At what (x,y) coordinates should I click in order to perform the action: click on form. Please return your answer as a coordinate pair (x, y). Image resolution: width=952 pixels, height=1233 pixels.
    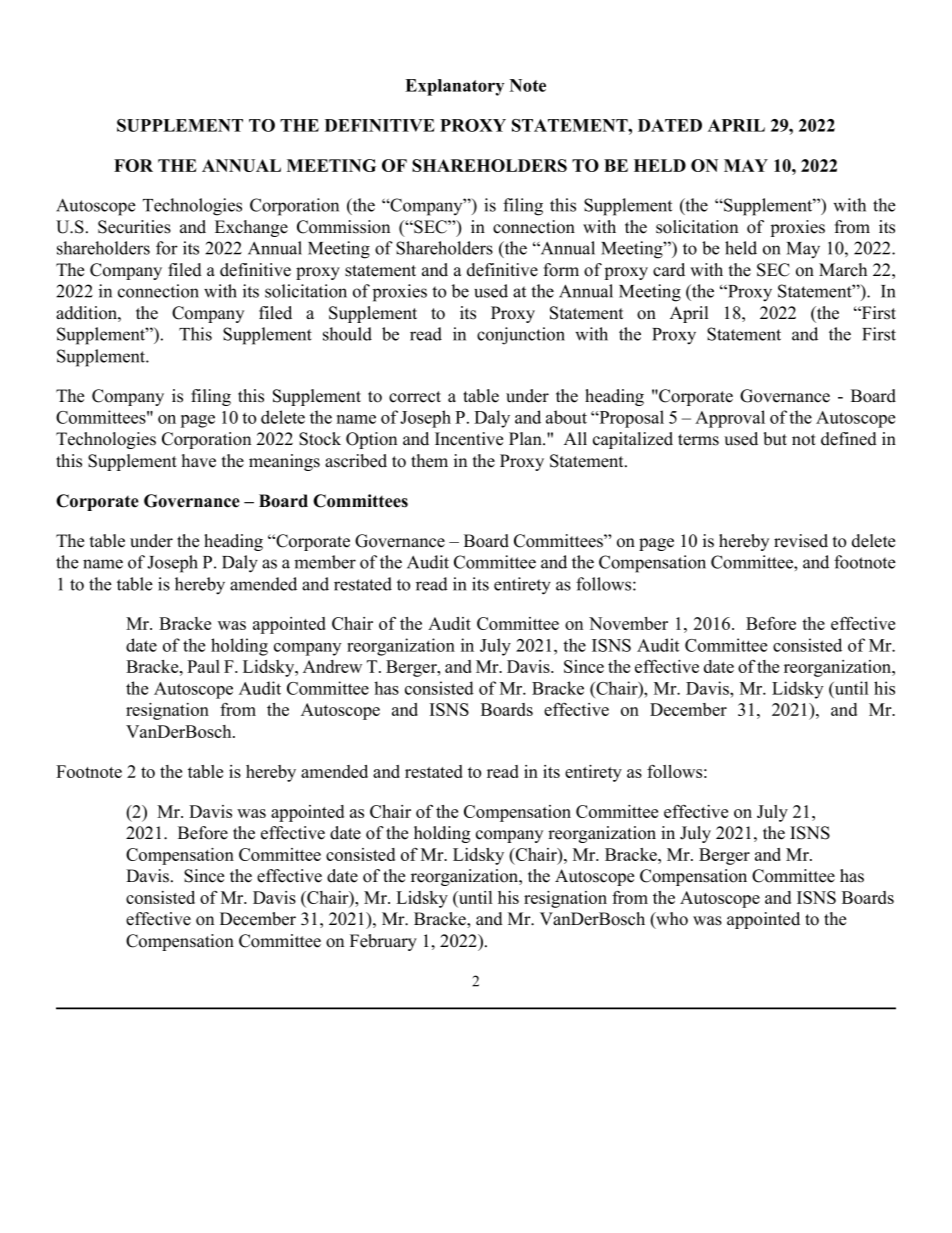
    Looking at the image, I should click on (561, 270).
